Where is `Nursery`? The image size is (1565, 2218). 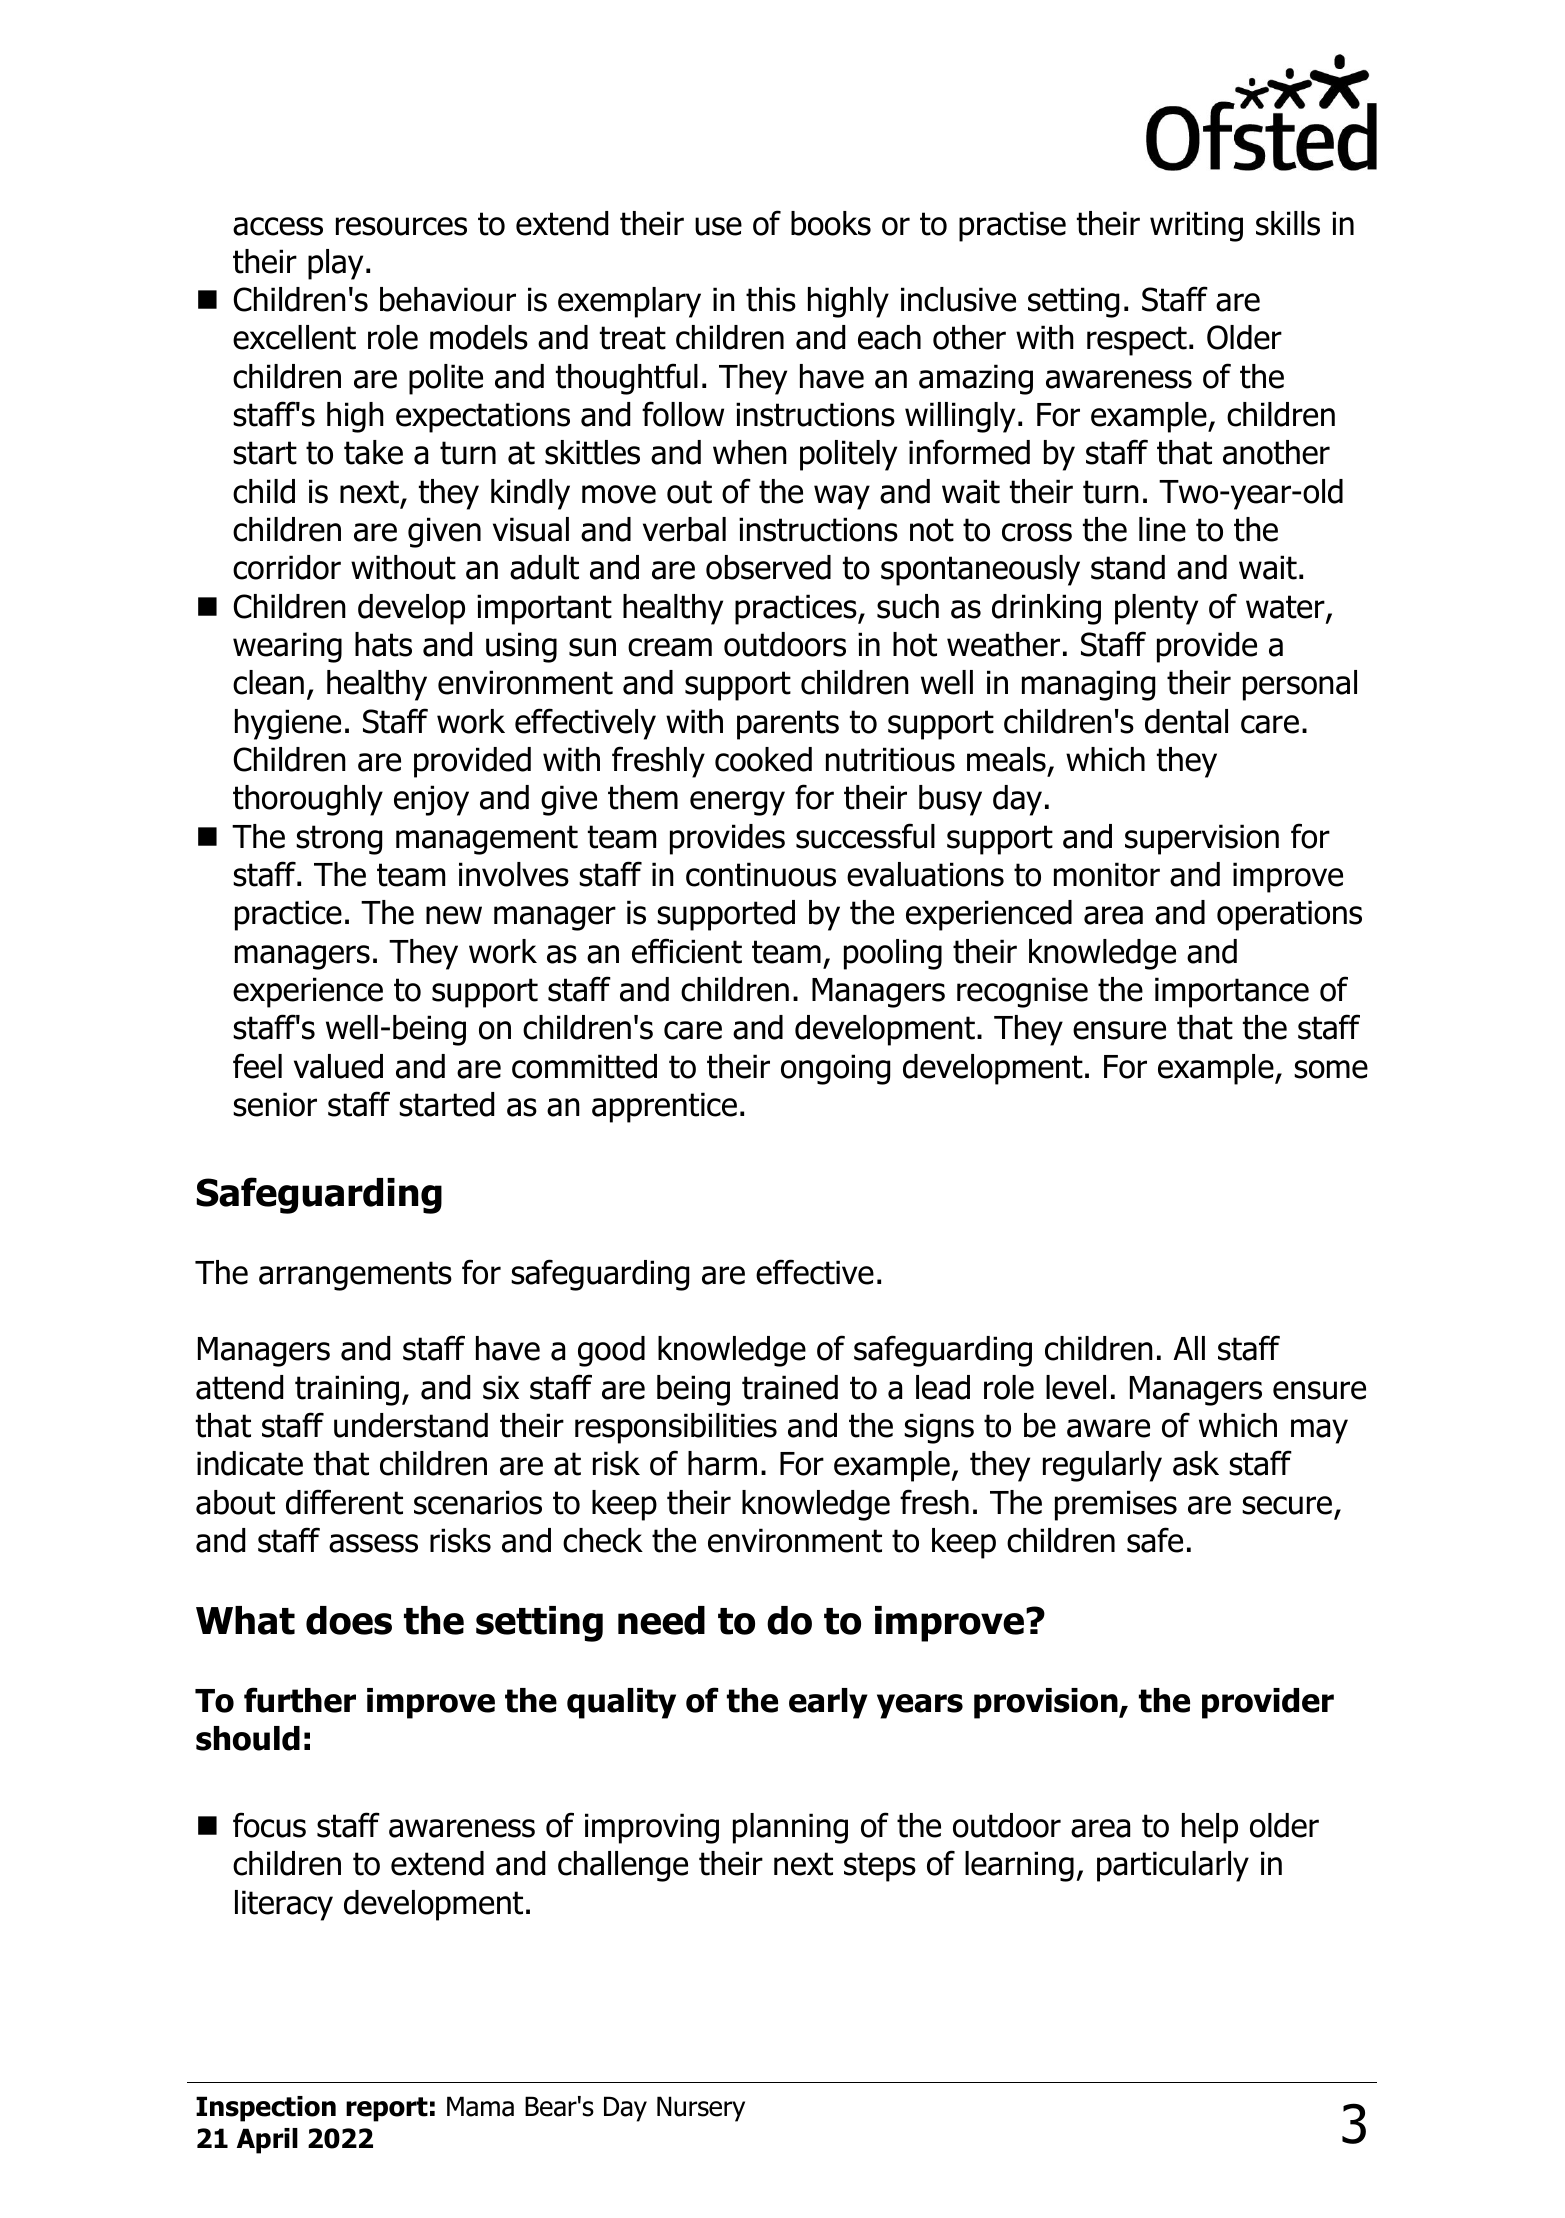 Nursery is located at coordinates (701, 2109).
